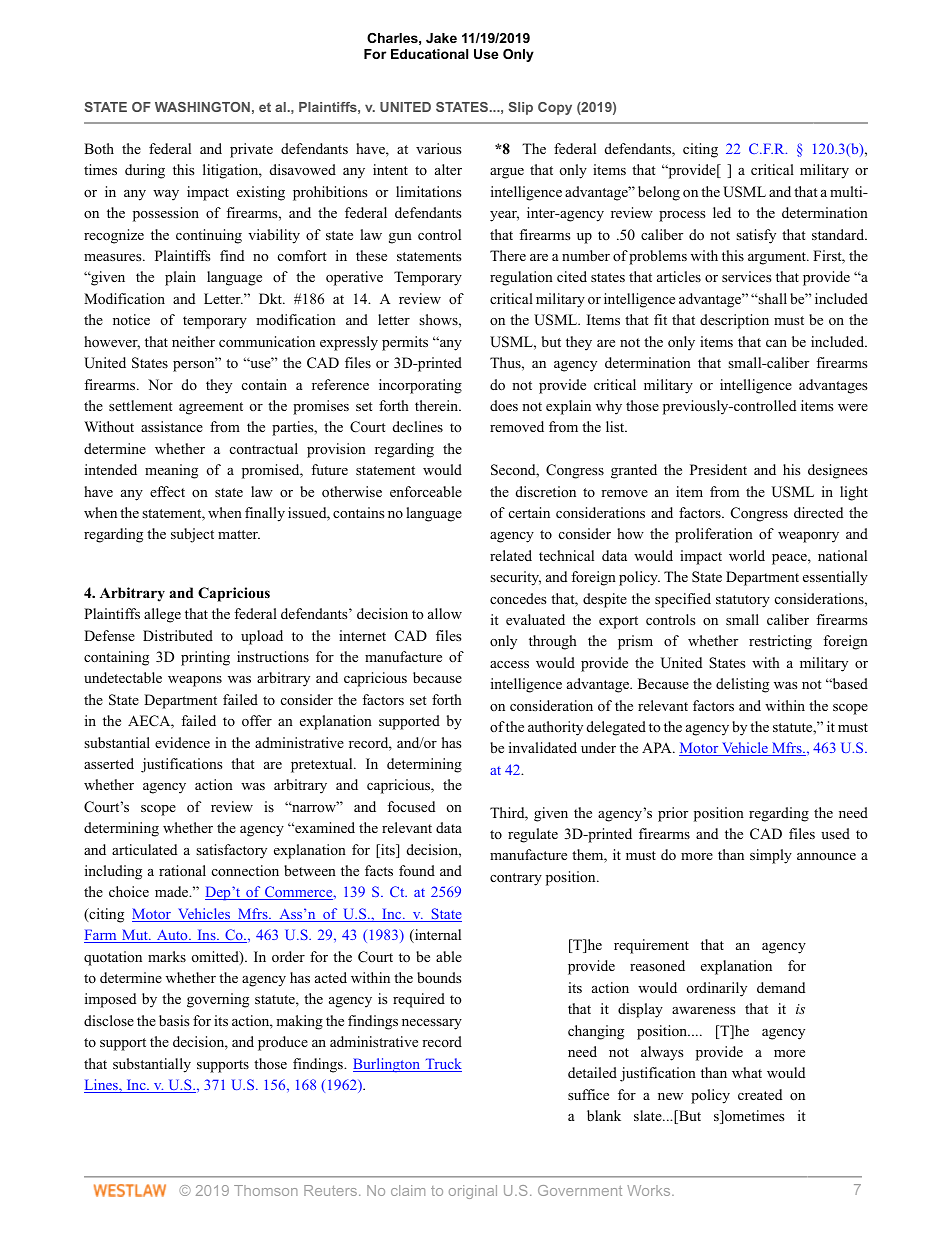 The height and width of the screenshot is (1233, 952). What do you see at coordinates (266, 1190) in the screenshot?
I see `Thomson` at bounding box center [266, 1190].
